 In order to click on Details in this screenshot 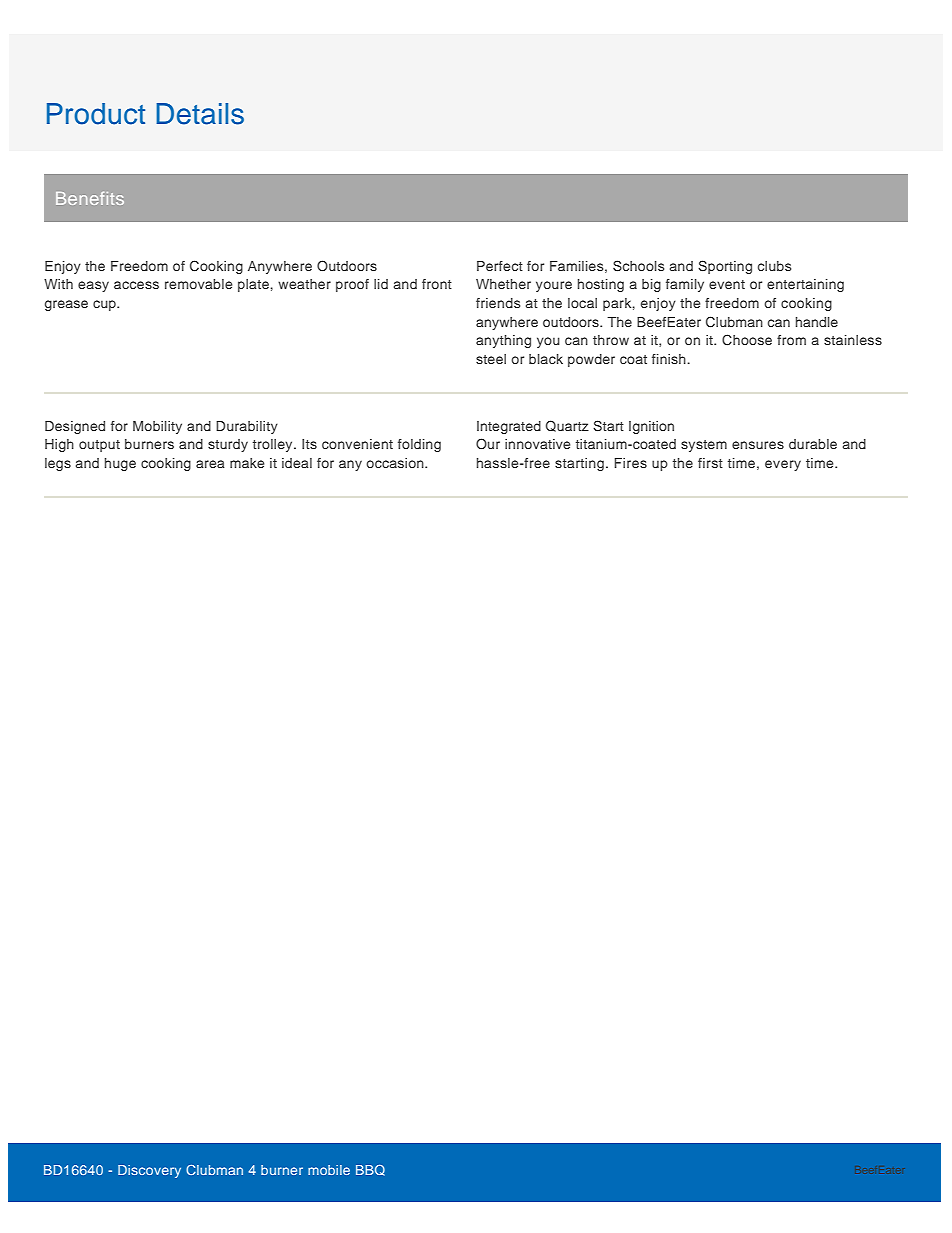, I will do `click(200, 114)`.
